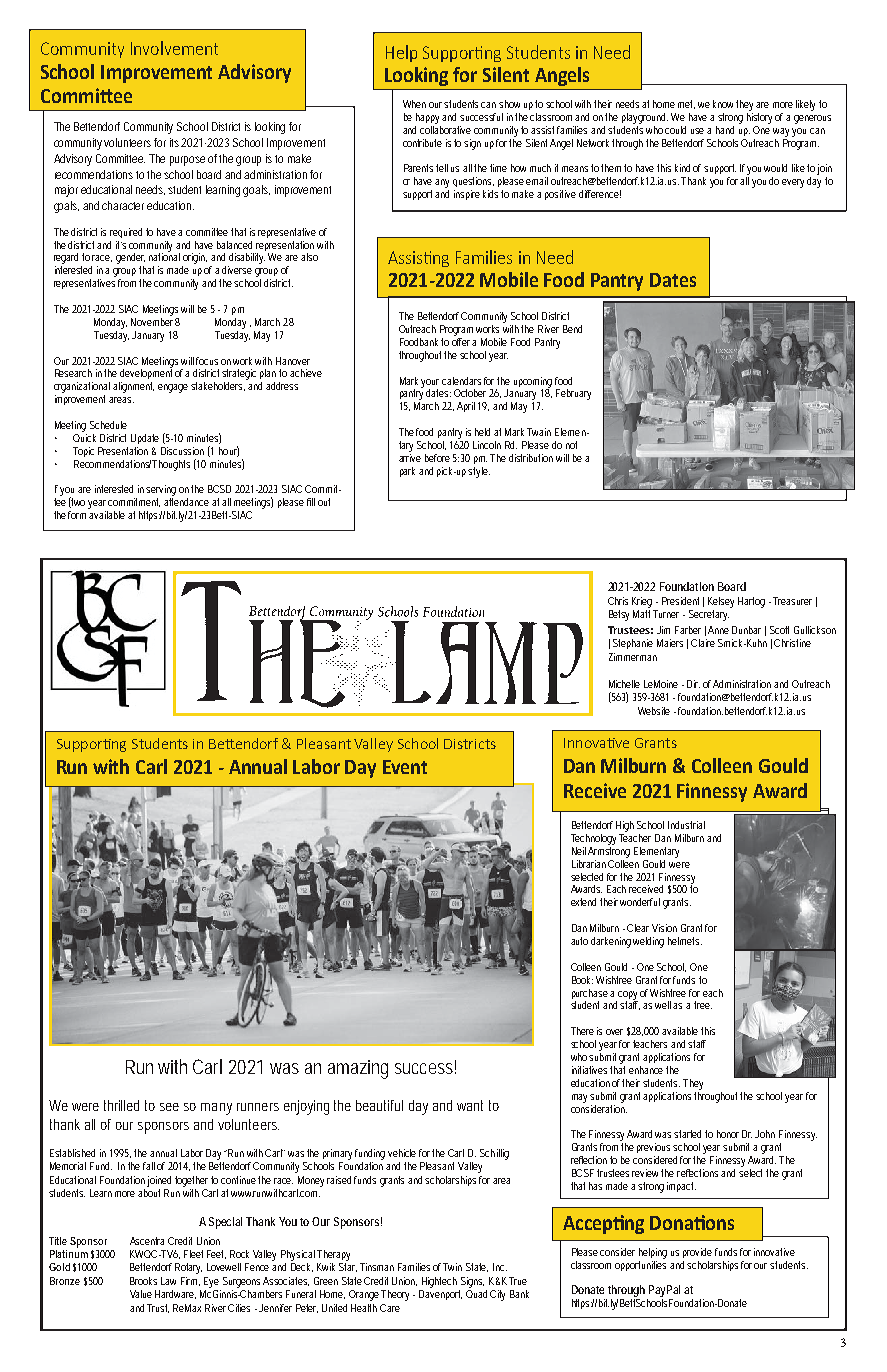 This screenshot has width=887, height=1372. I want to click on before, so click(437, 458).
